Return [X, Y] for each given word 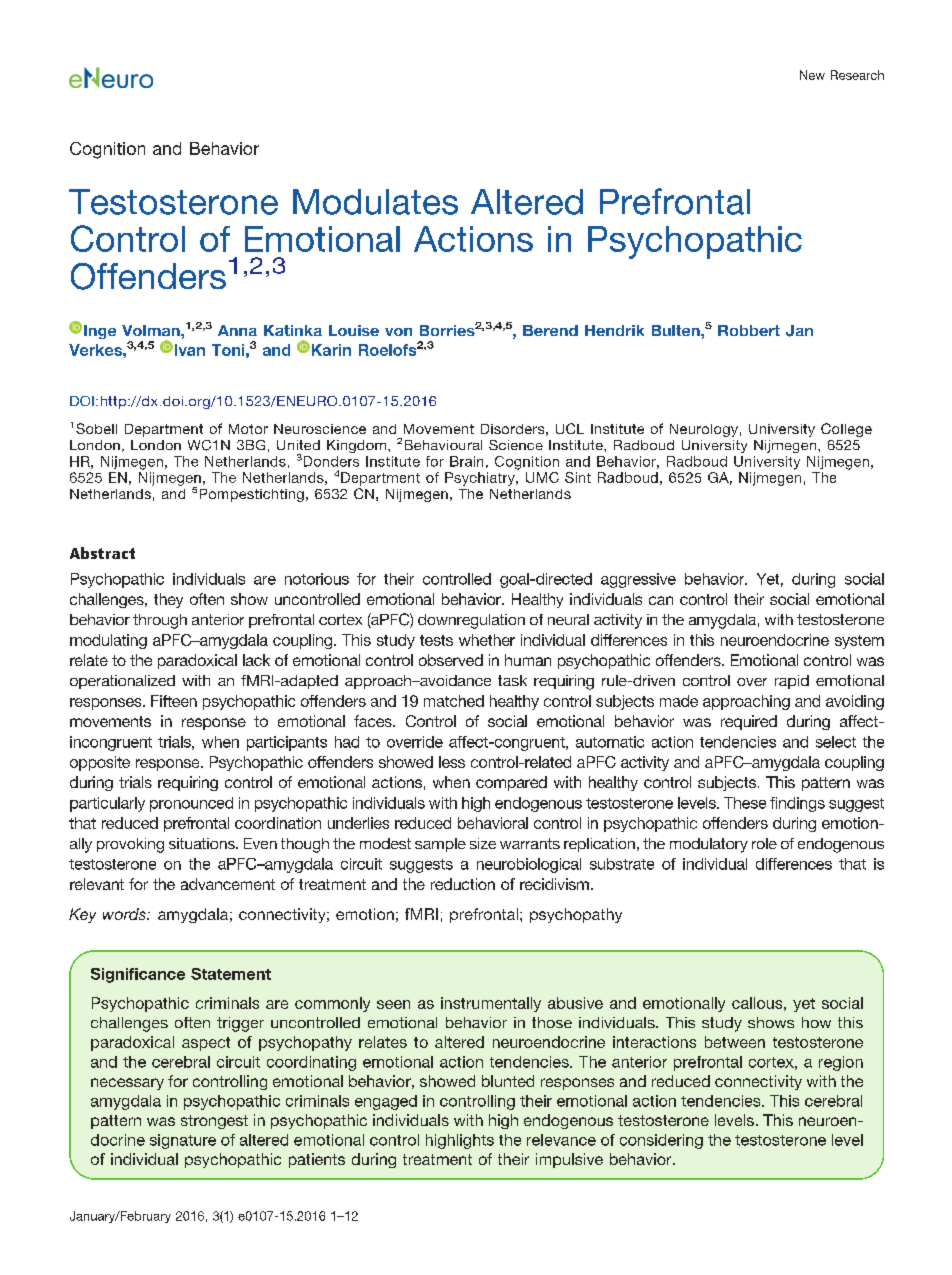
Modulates [375, 202]
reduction [463, 884]
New [812, 75]
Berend [550, 330]
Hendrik [614, 330]
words [125, 914]
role [764, 843]
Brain [466, 461]
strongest [214, 1122]
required [749, 722]
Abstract [102, 553]
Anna [237, 330]
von [398, 332]
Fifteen [174, 701]
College [846, 430]
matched [454, 701]
